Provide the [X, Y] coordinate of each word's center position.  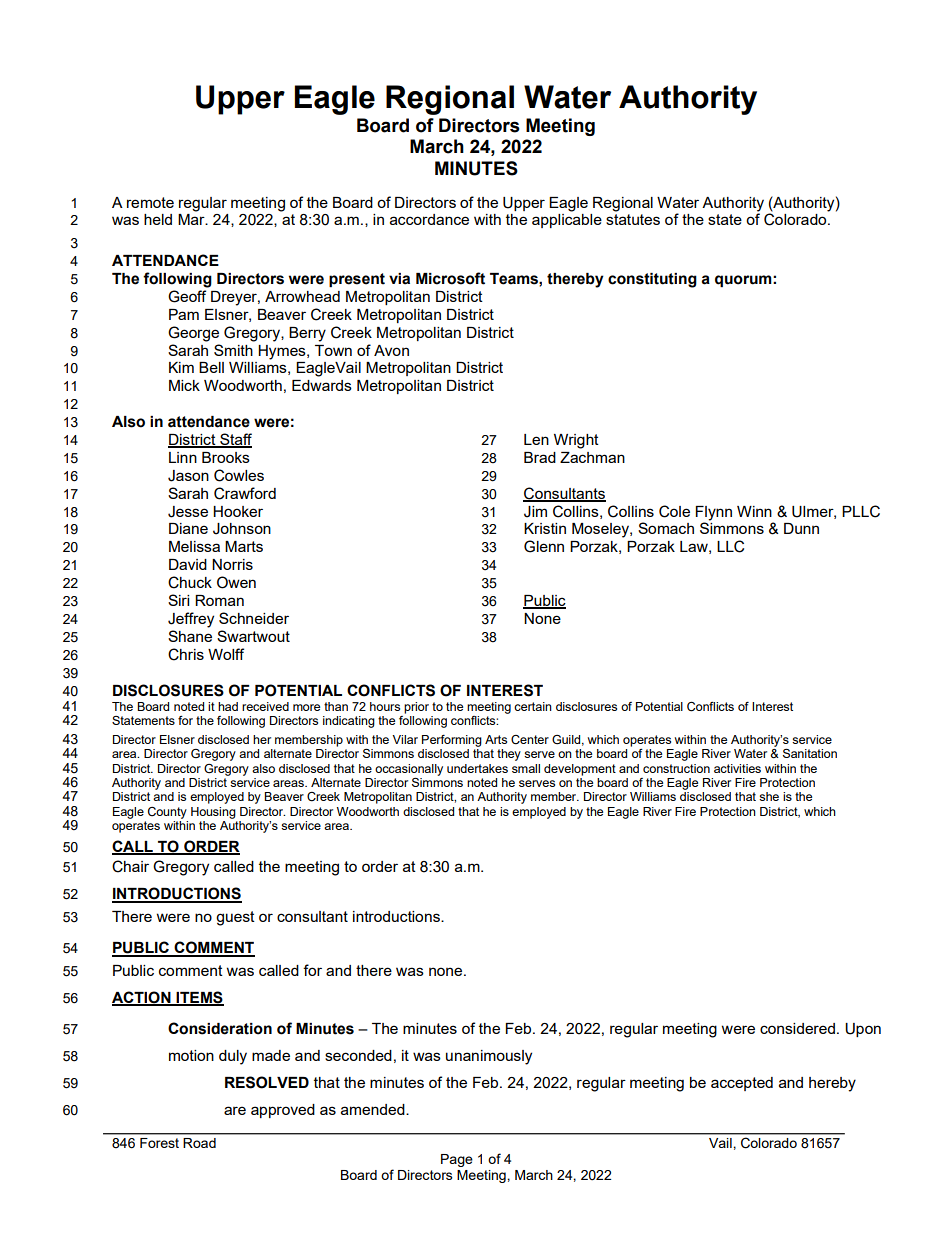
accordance [429, 219]
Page [457, 1160]
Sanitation [810, 753]
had [228, 706]
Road [200, 1143]
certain [533, 706]
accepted [742, 1084]
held [158, 219]
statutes [633, 219]
